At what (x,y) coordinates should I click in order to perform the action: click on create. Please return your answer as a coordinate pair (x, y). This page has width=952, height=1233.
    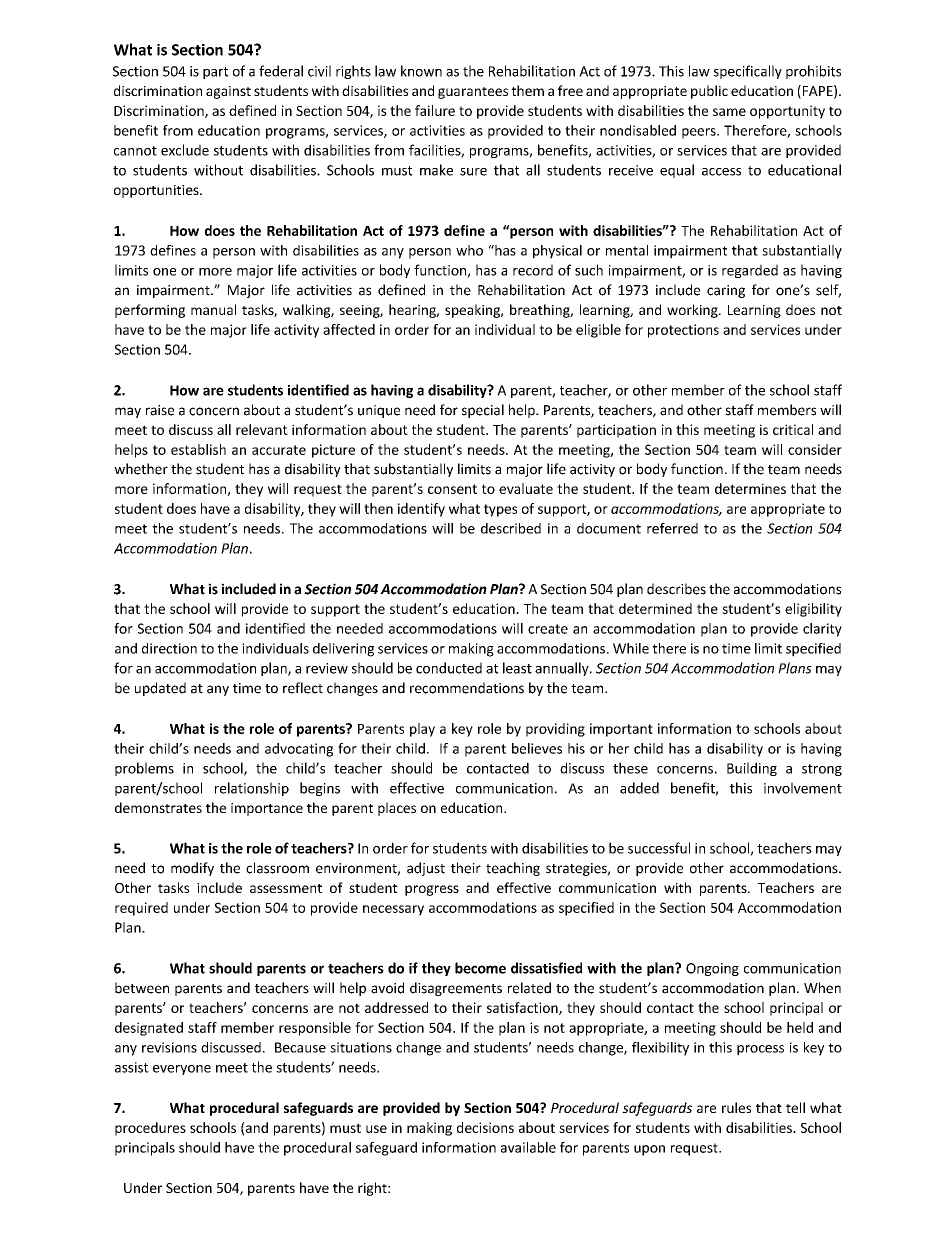
    Looking at the image, I should click on (548, 629).
